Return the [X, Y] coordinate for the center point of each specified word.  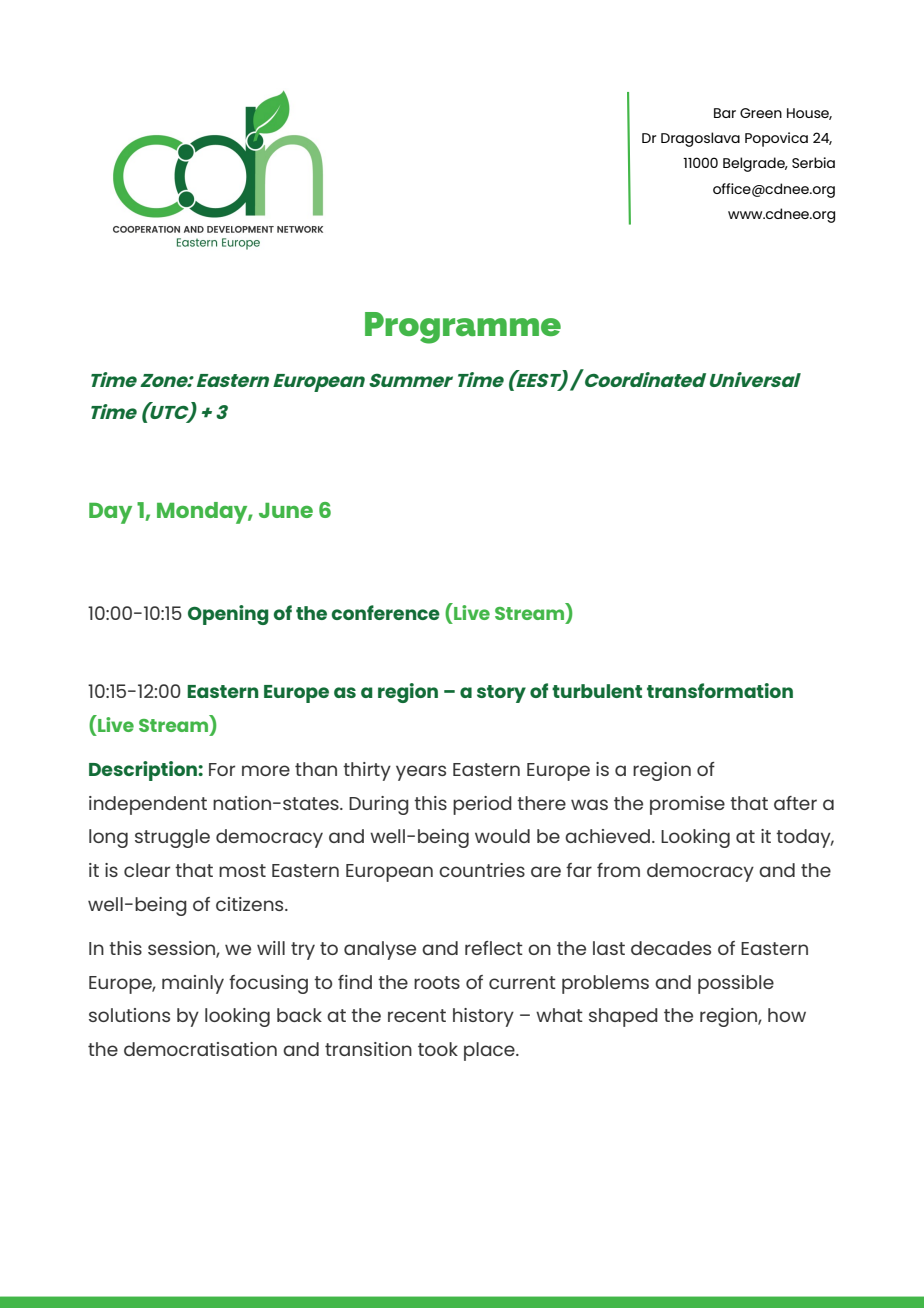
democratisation [200, 1049]
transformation [720, 690]
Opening [228, 615]
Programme [463, 328]
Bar [725, 113]
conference [386, 612]
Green [761, 113]
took [438, 1049]
